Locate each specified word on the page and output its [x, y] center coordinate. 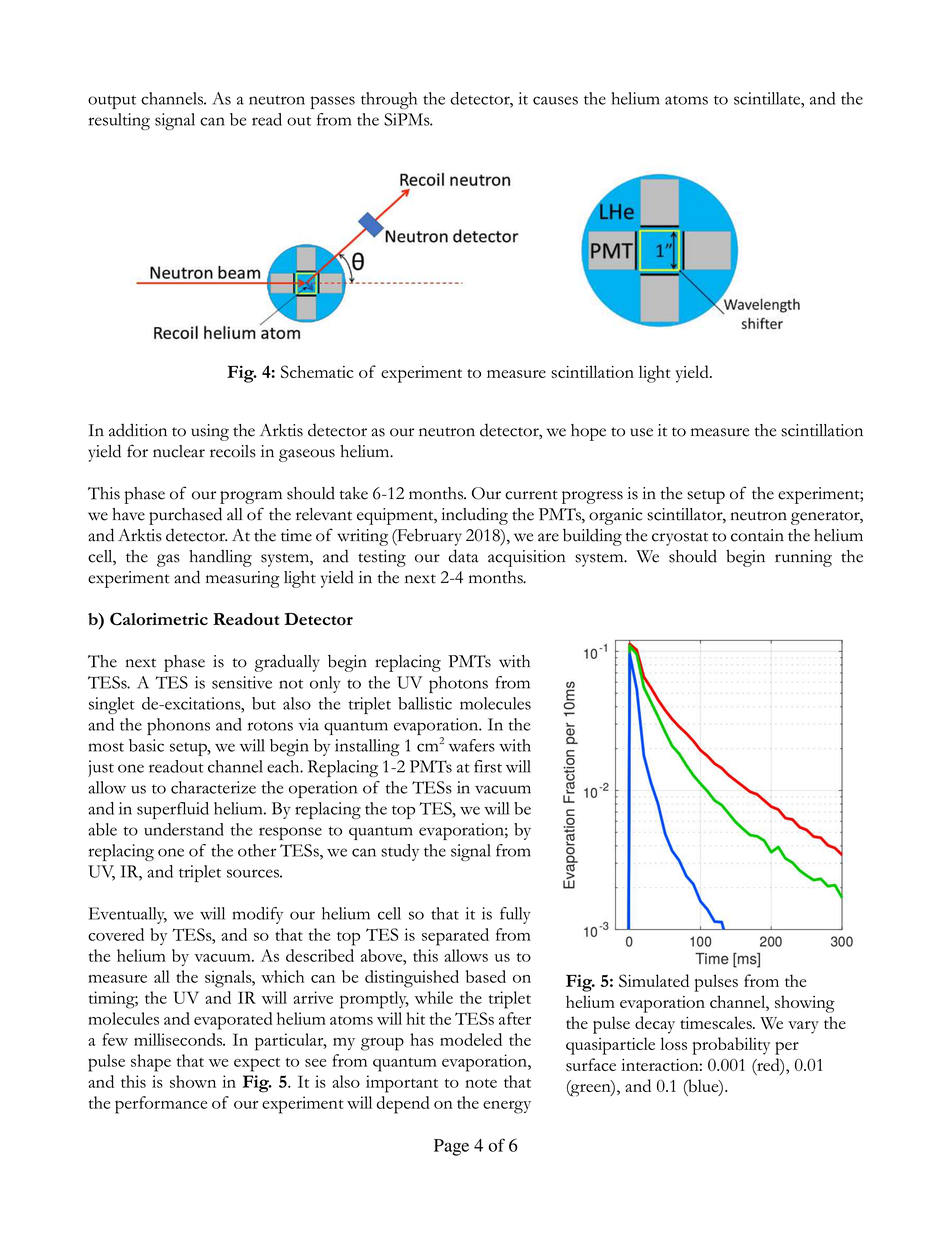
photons [458, 684]
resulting [119, 121]
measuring [243, 579]
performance [161, 1105]
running [803, 558]
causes [555, 100]
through [389, 100]
